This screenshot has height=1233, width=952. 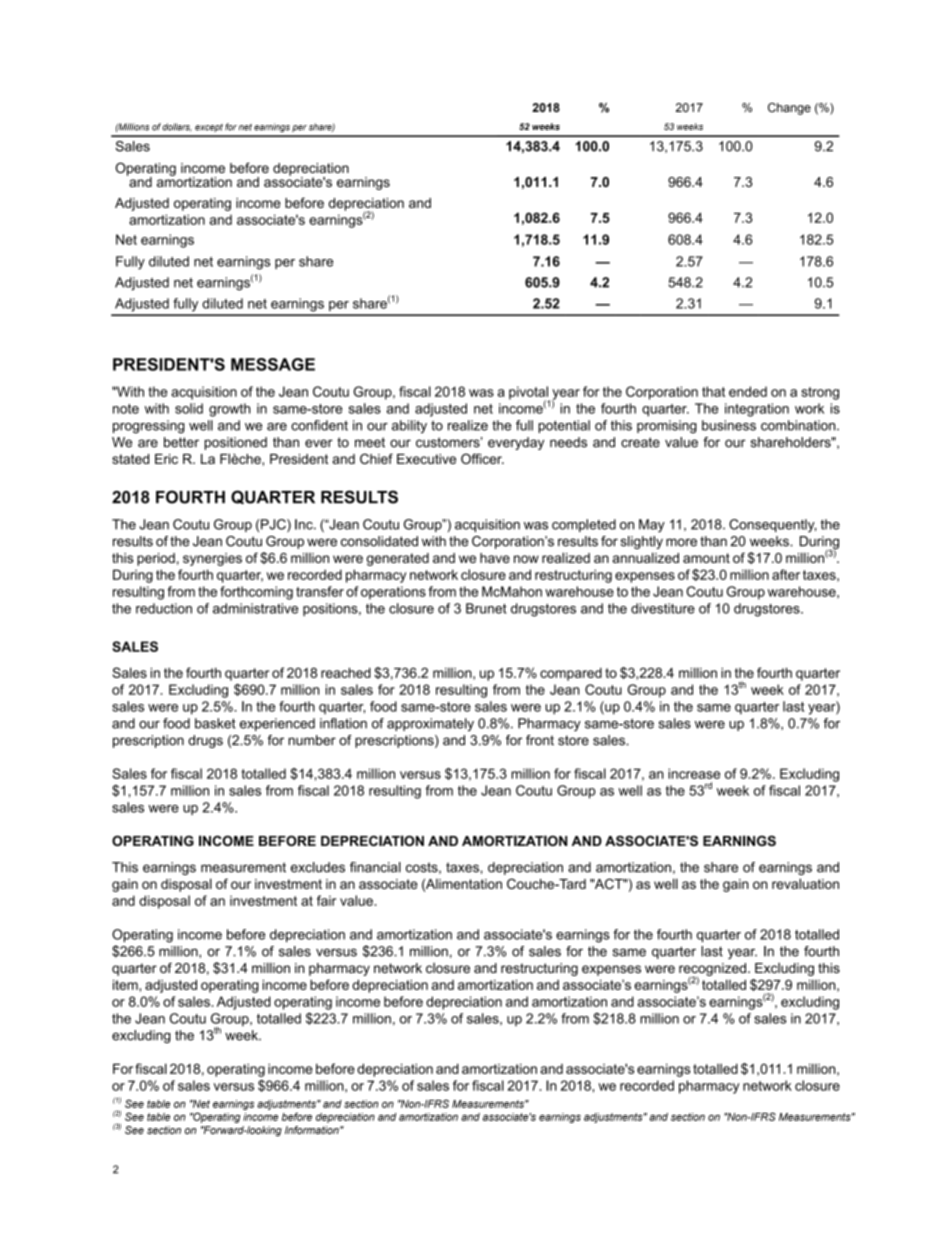 What do you see at coordinates (212, 559) in the screenshot?
I see `synergies` at bounding box center [212, 559].
